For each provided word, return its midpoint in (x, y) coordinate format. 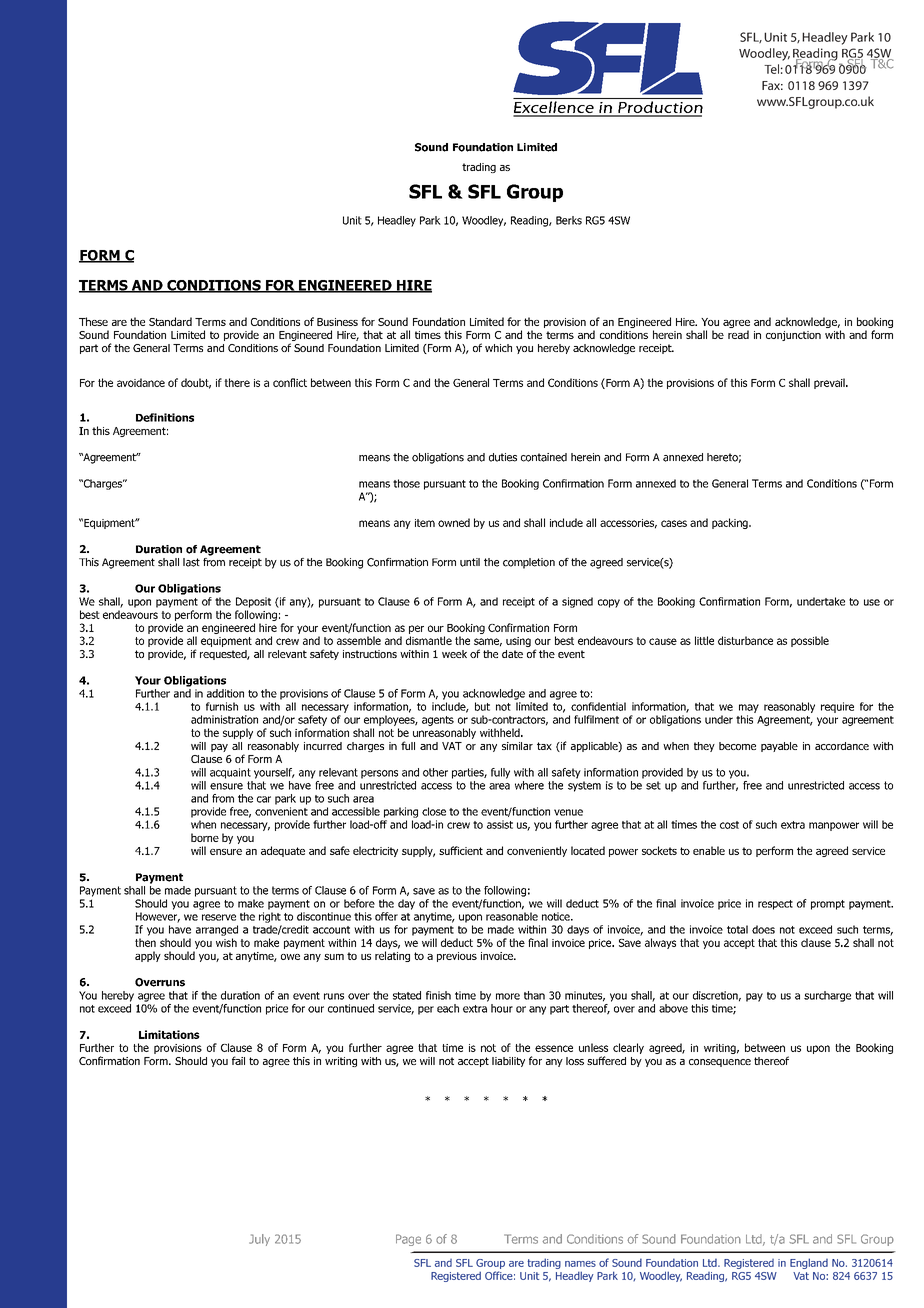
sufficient (461, 850)
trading (479, 168)
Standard (170, 321)
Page (408, 1240)
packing (731, 523)
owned (454, 522)
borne (205, 837)
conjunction (793, 336)
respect (775, 905)
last (191, 562)
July (259, 1240)
